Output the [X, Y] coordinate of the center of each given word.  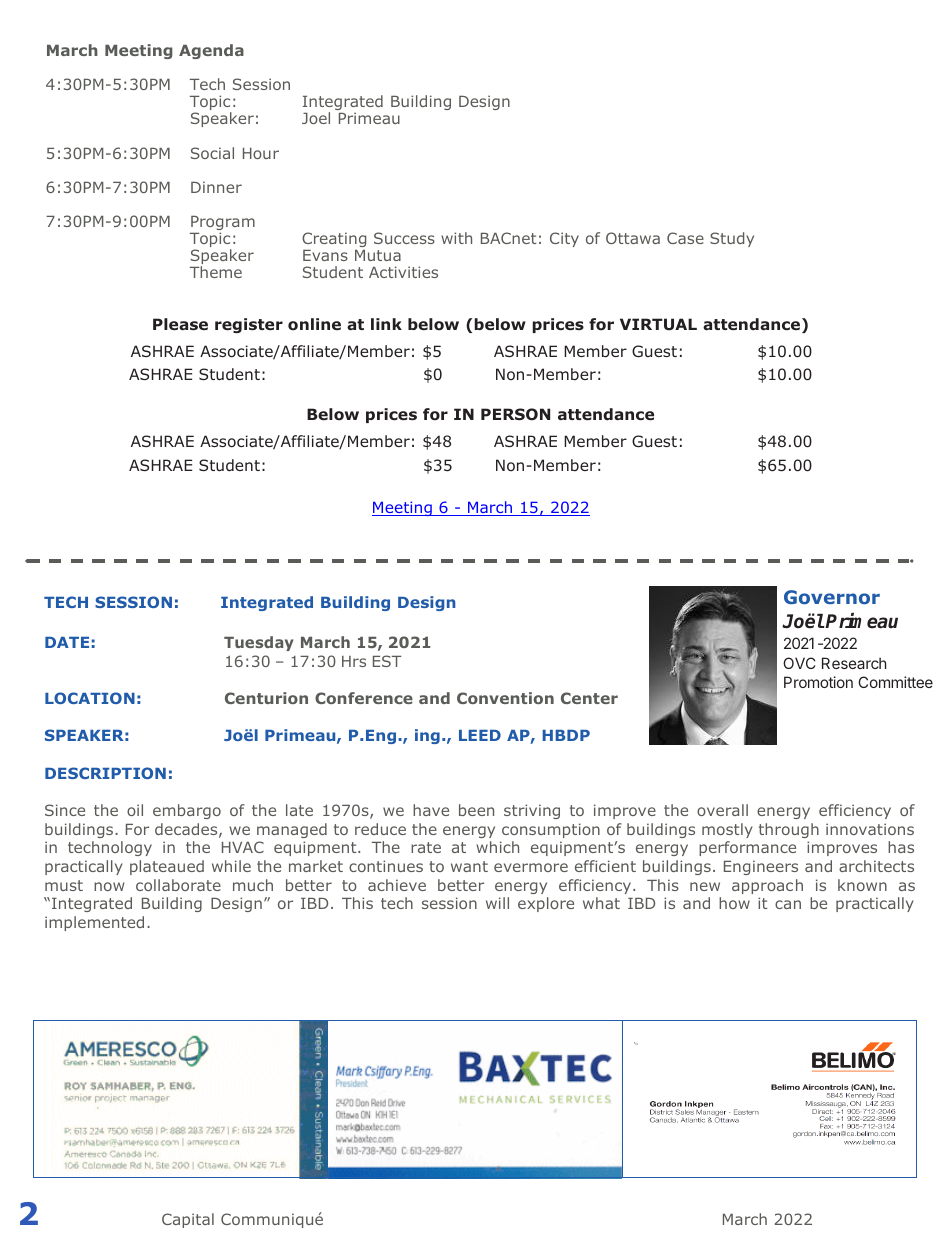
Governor [832, 597]
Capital [188, 1220]
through [789, 830]
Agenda [211, 51]
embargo [187, 811]
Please [180, 324]
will [497, 903]
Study [732, 239]
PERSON [515, 414]
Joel [316, 118]
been [476, 810]
